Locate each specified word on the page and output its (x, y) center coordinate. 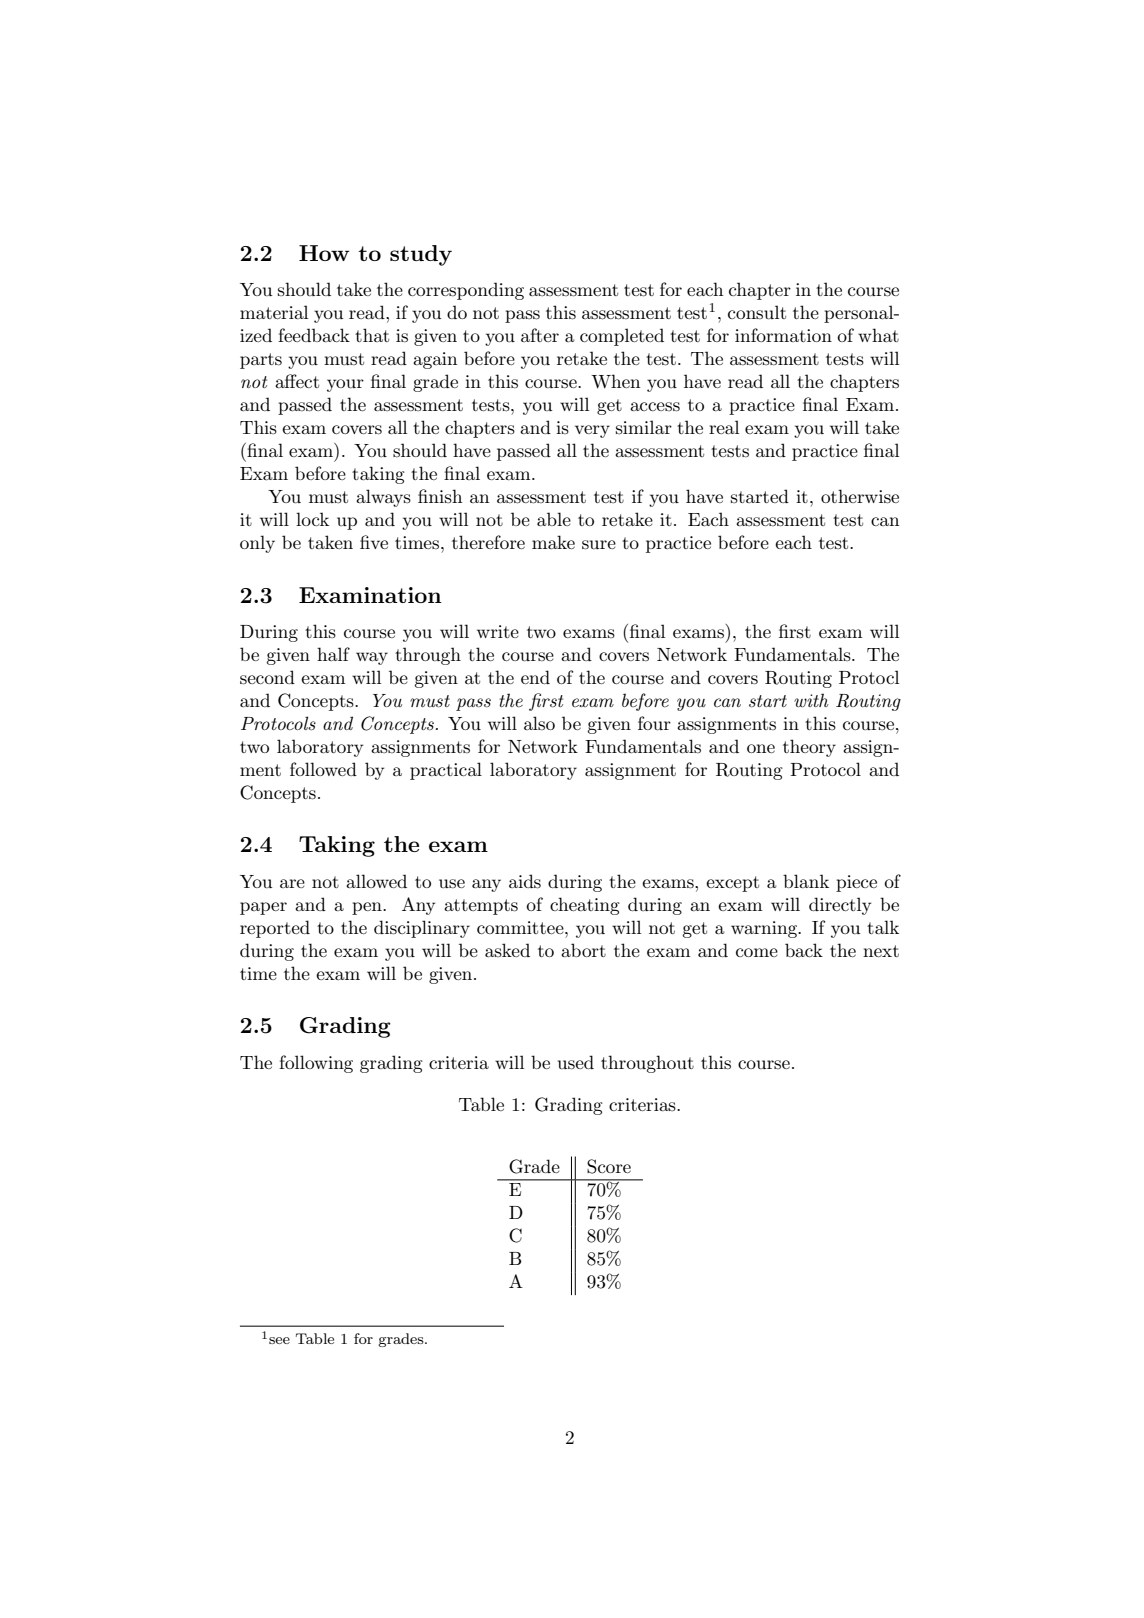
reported (275, 929)
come (757, 952)
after (540, 335)
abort (583, 950)
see (279, 1340)
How (324, 253)
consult (757, 312)
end (535, 677)
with (811, 700)
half (333, 654)
